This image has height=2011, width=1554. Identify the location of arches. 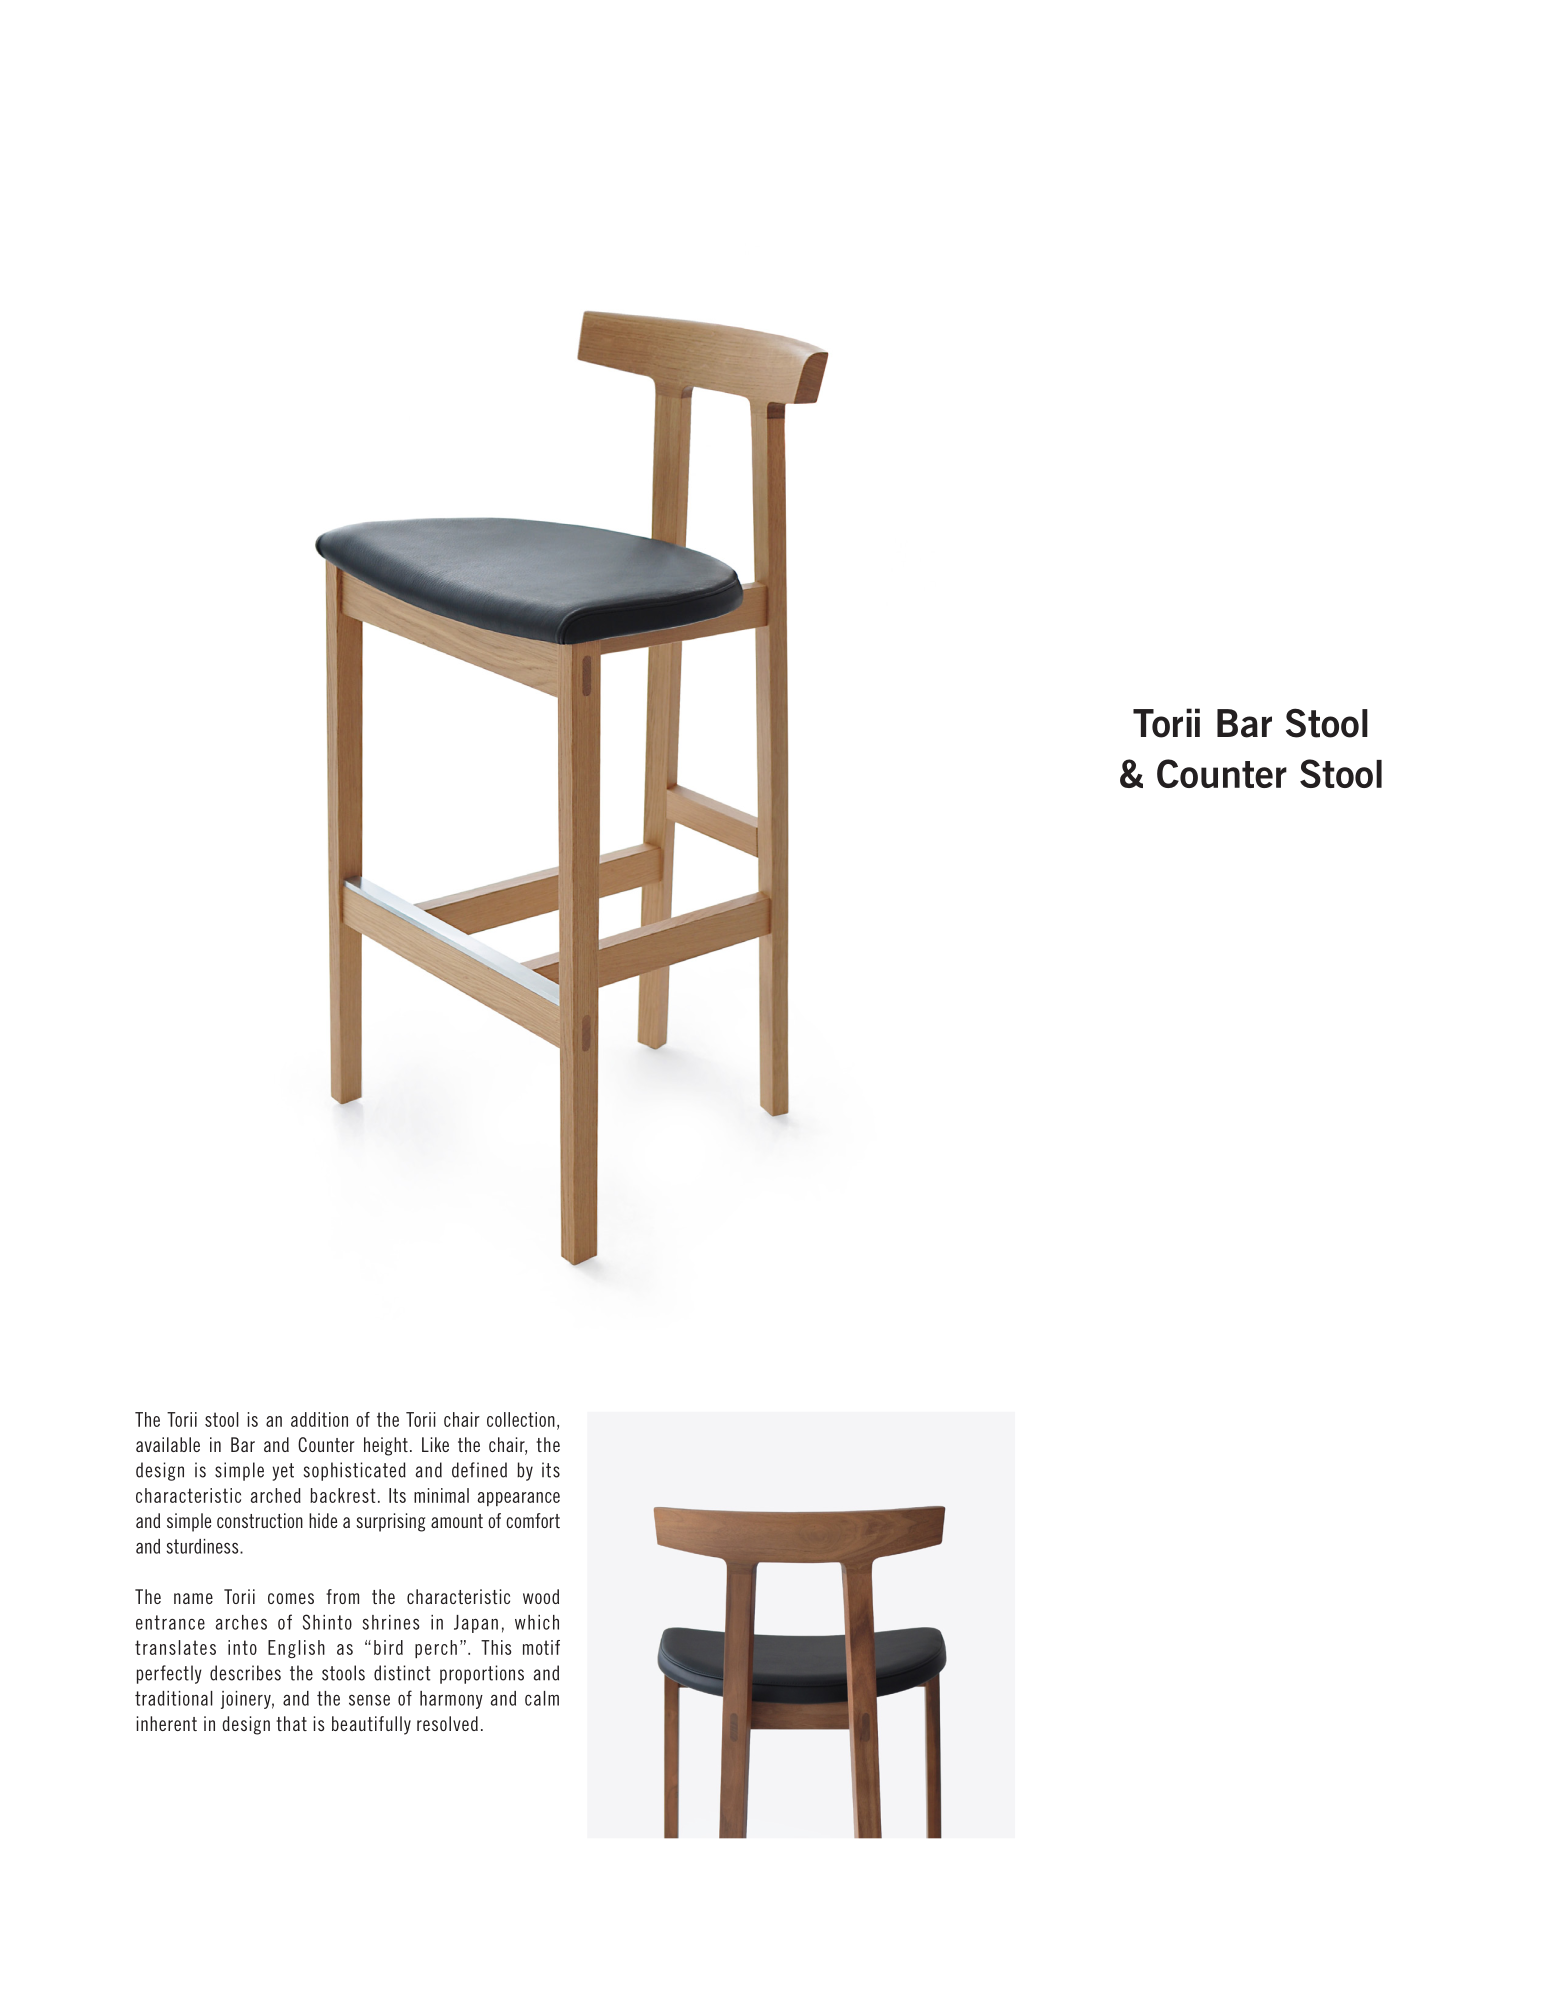
(241, 1622).
